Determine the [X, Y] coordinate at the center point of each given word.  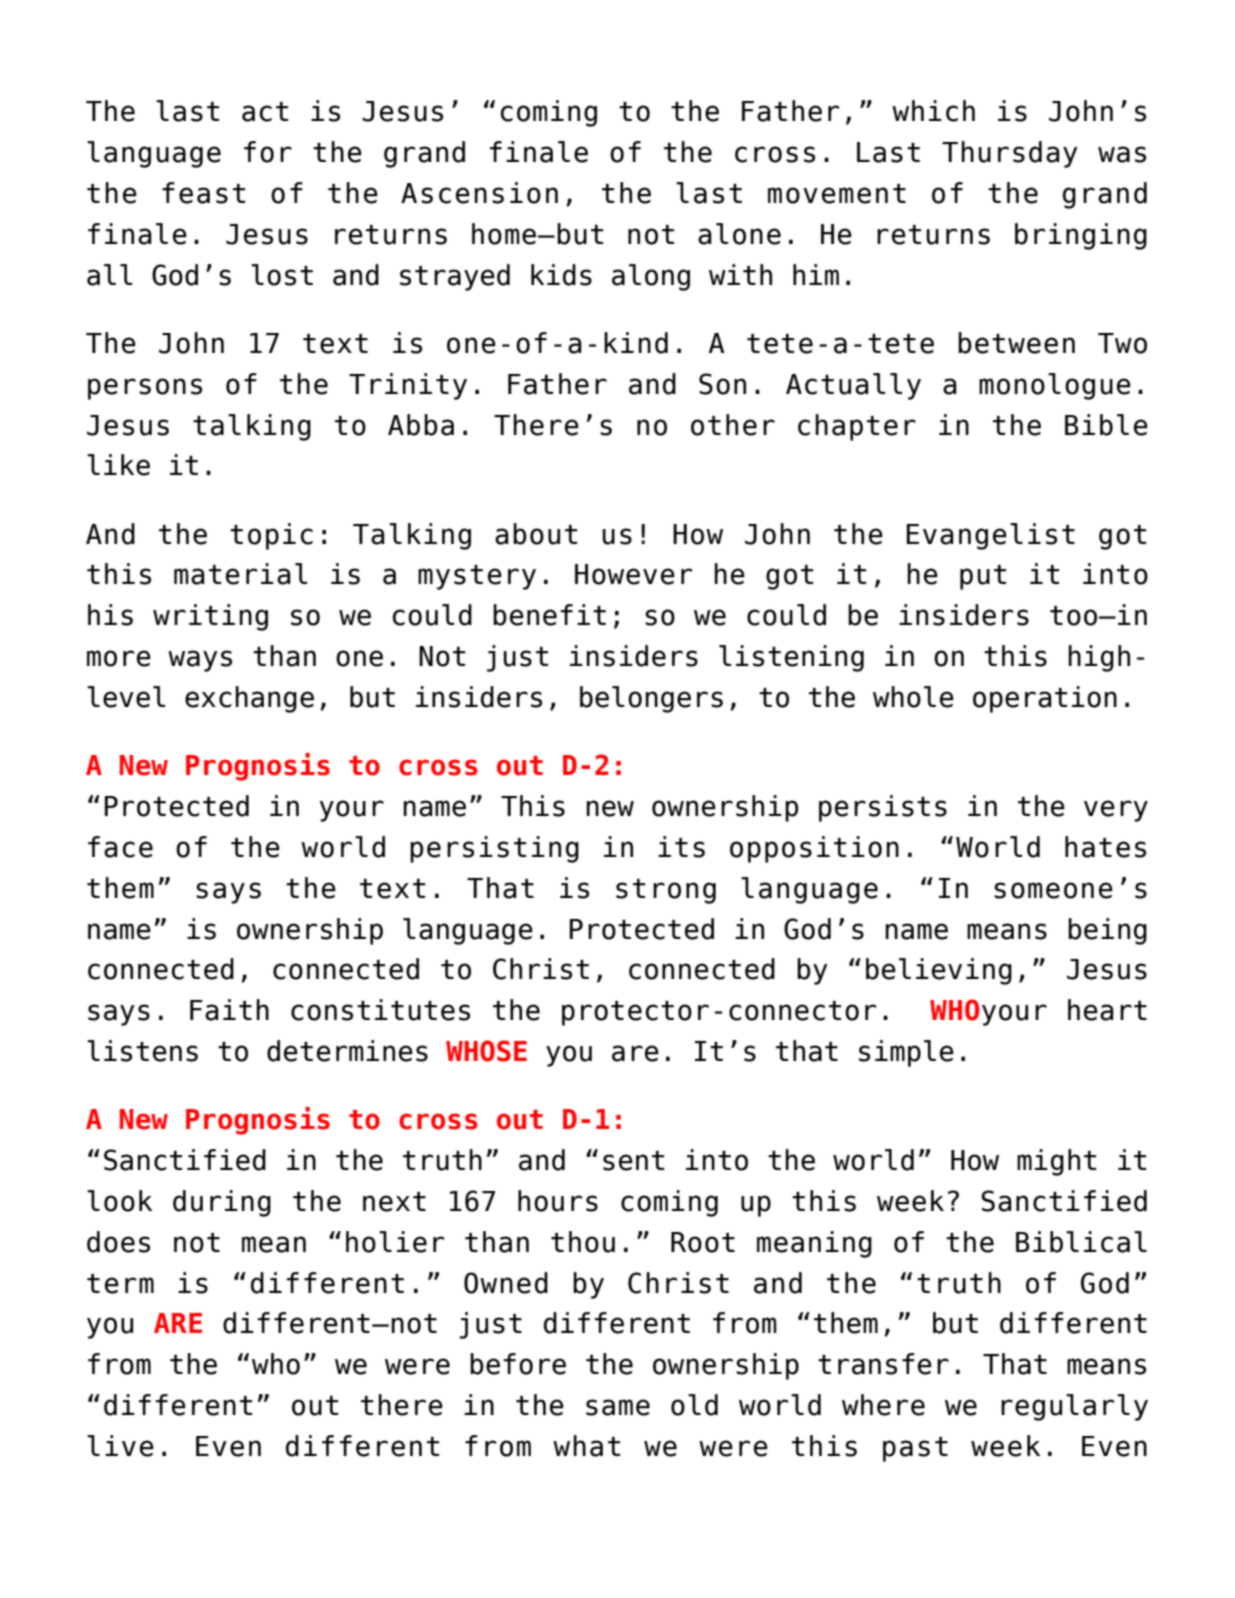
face [120, 847]
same [618, 1407]
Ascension [479, 193]
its [681, 847]
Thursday [1010, 154]
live [120, 1446]
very [1116, 811]
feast [204, 193]
